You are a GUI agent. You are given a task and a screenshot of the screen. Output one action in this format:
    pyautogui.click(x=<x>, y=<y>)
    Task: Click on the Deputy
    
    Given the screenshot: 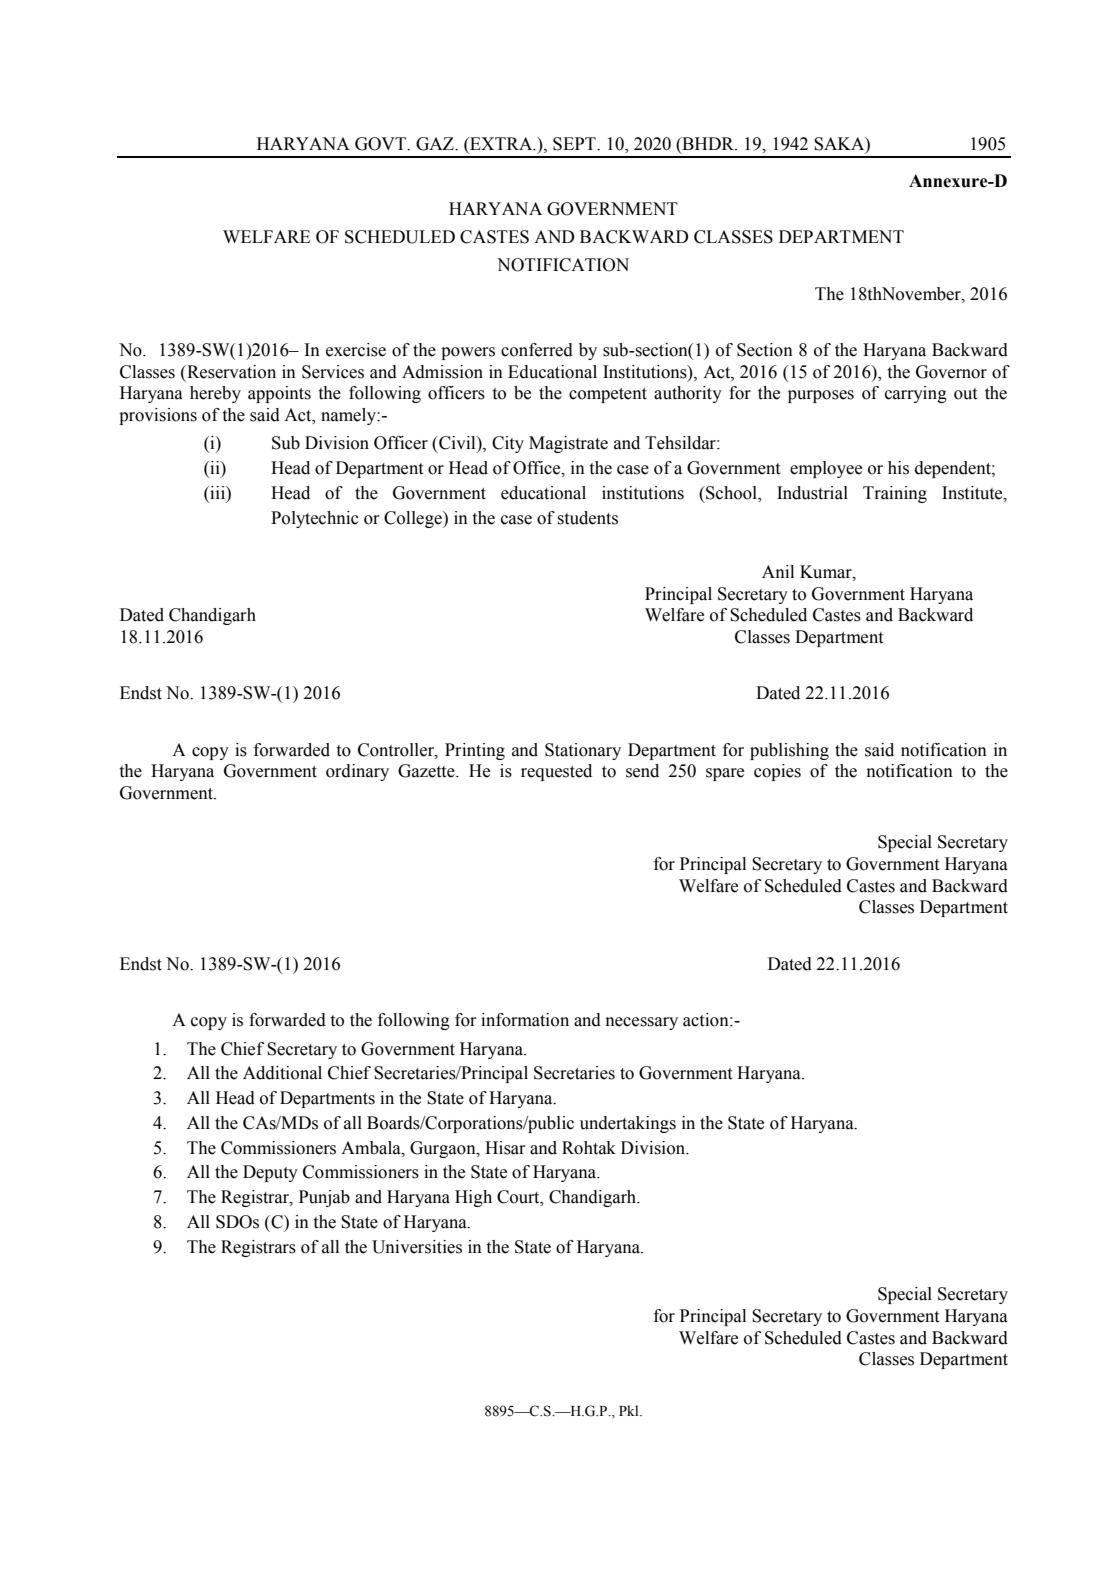 What is the action you would take?
    pyautogui.click(x=270, y=1173)
